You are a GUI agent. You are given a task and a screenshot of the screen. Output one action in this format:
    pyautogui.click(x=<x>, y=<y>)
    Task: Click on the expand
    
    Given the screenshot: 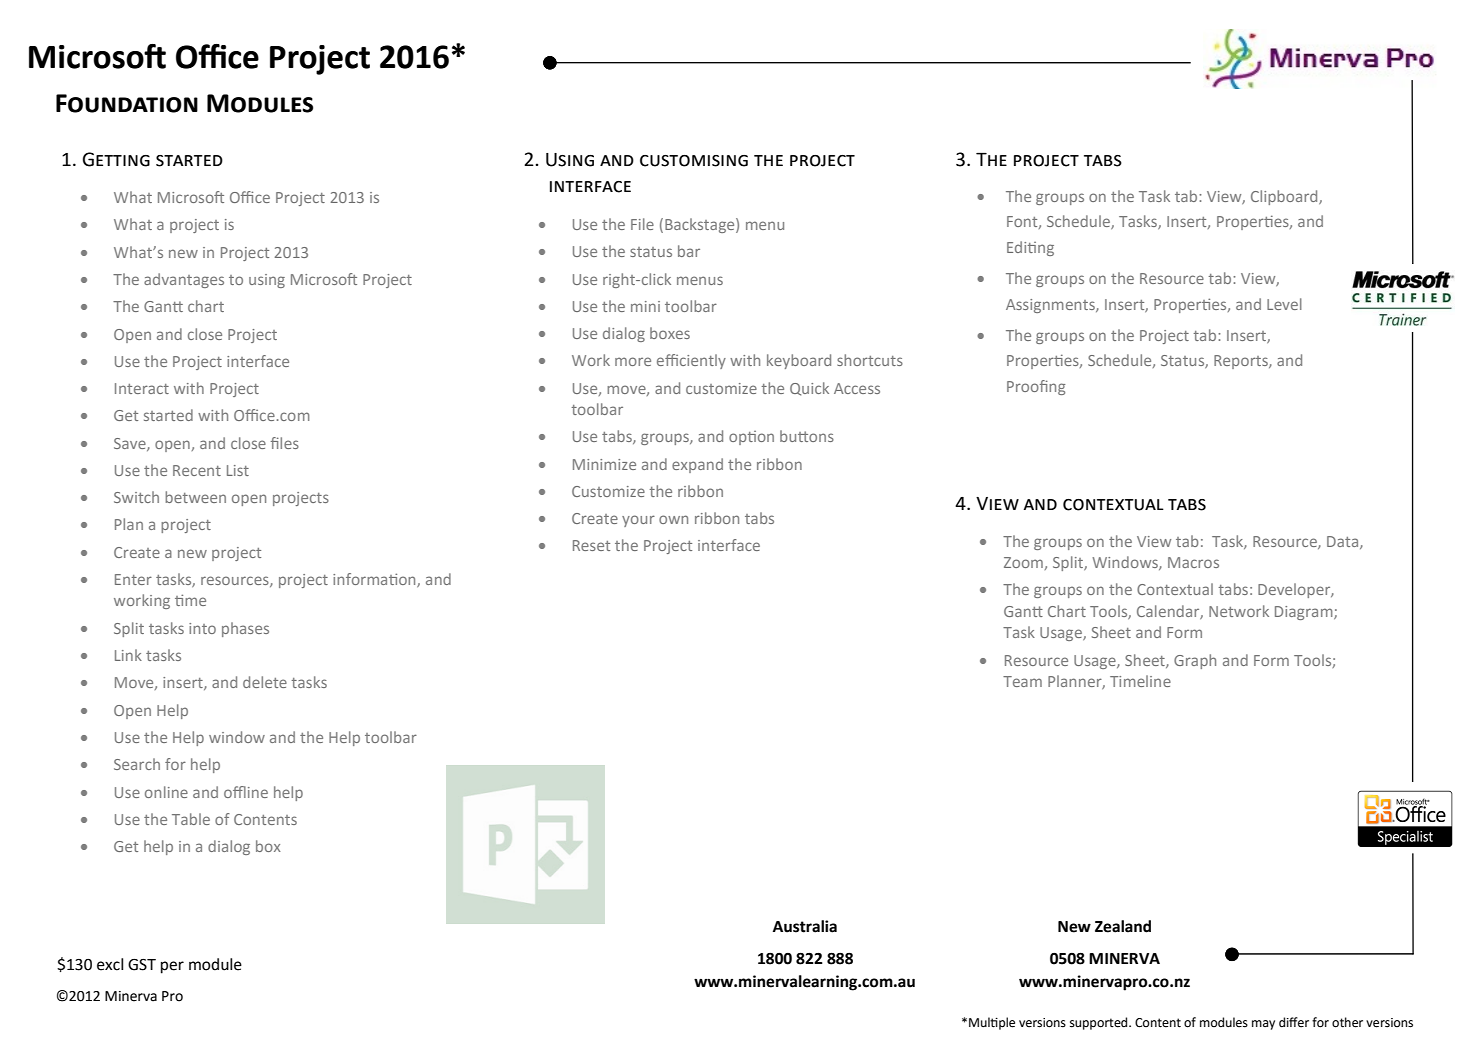 What is the action you would take?
    pyautogui.click(x=697, y=465)
